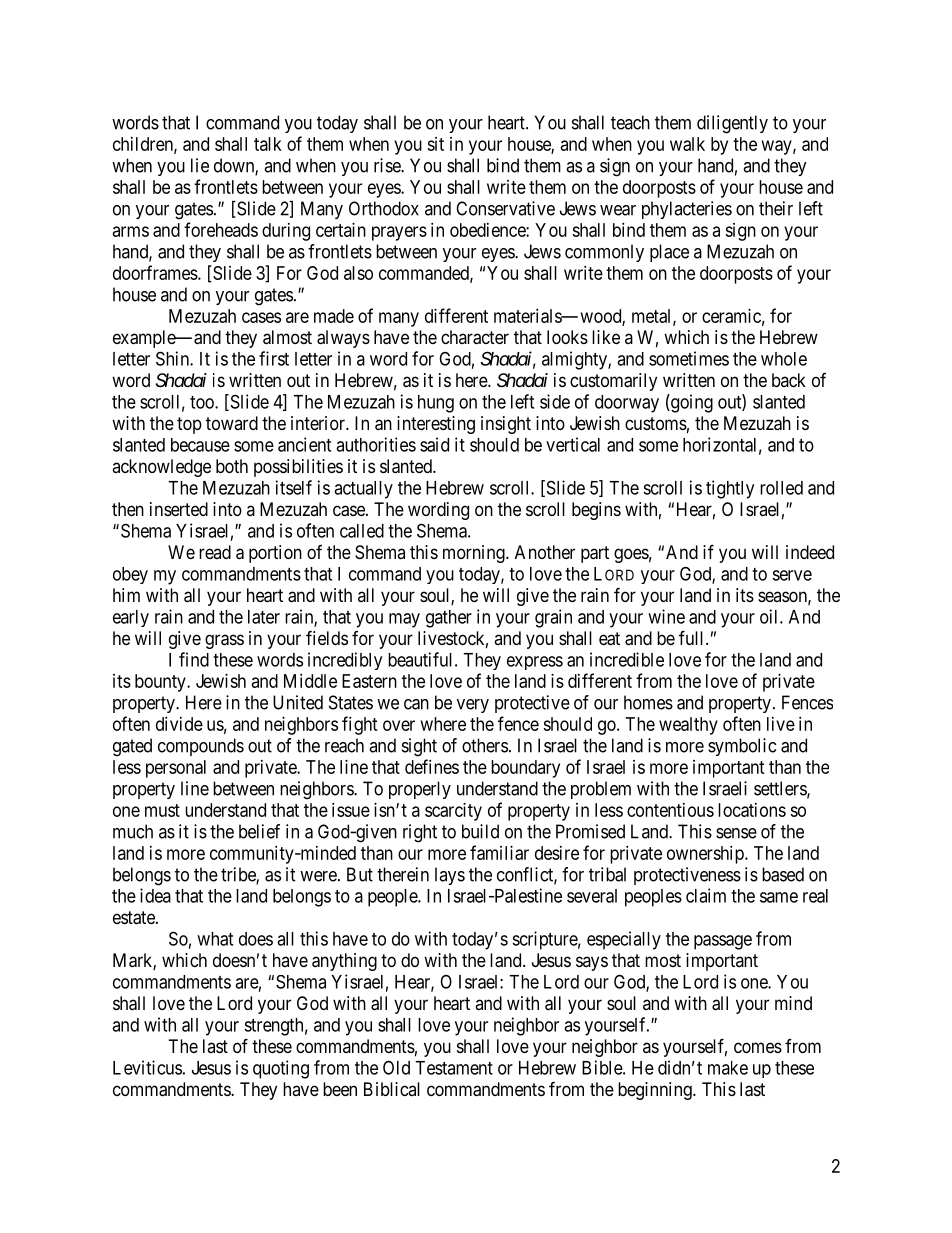 This image has height=1233, width=952. What do you see at coordinates (179, 724) in the image?
I see `divide` at bounding box center [179, 724].
